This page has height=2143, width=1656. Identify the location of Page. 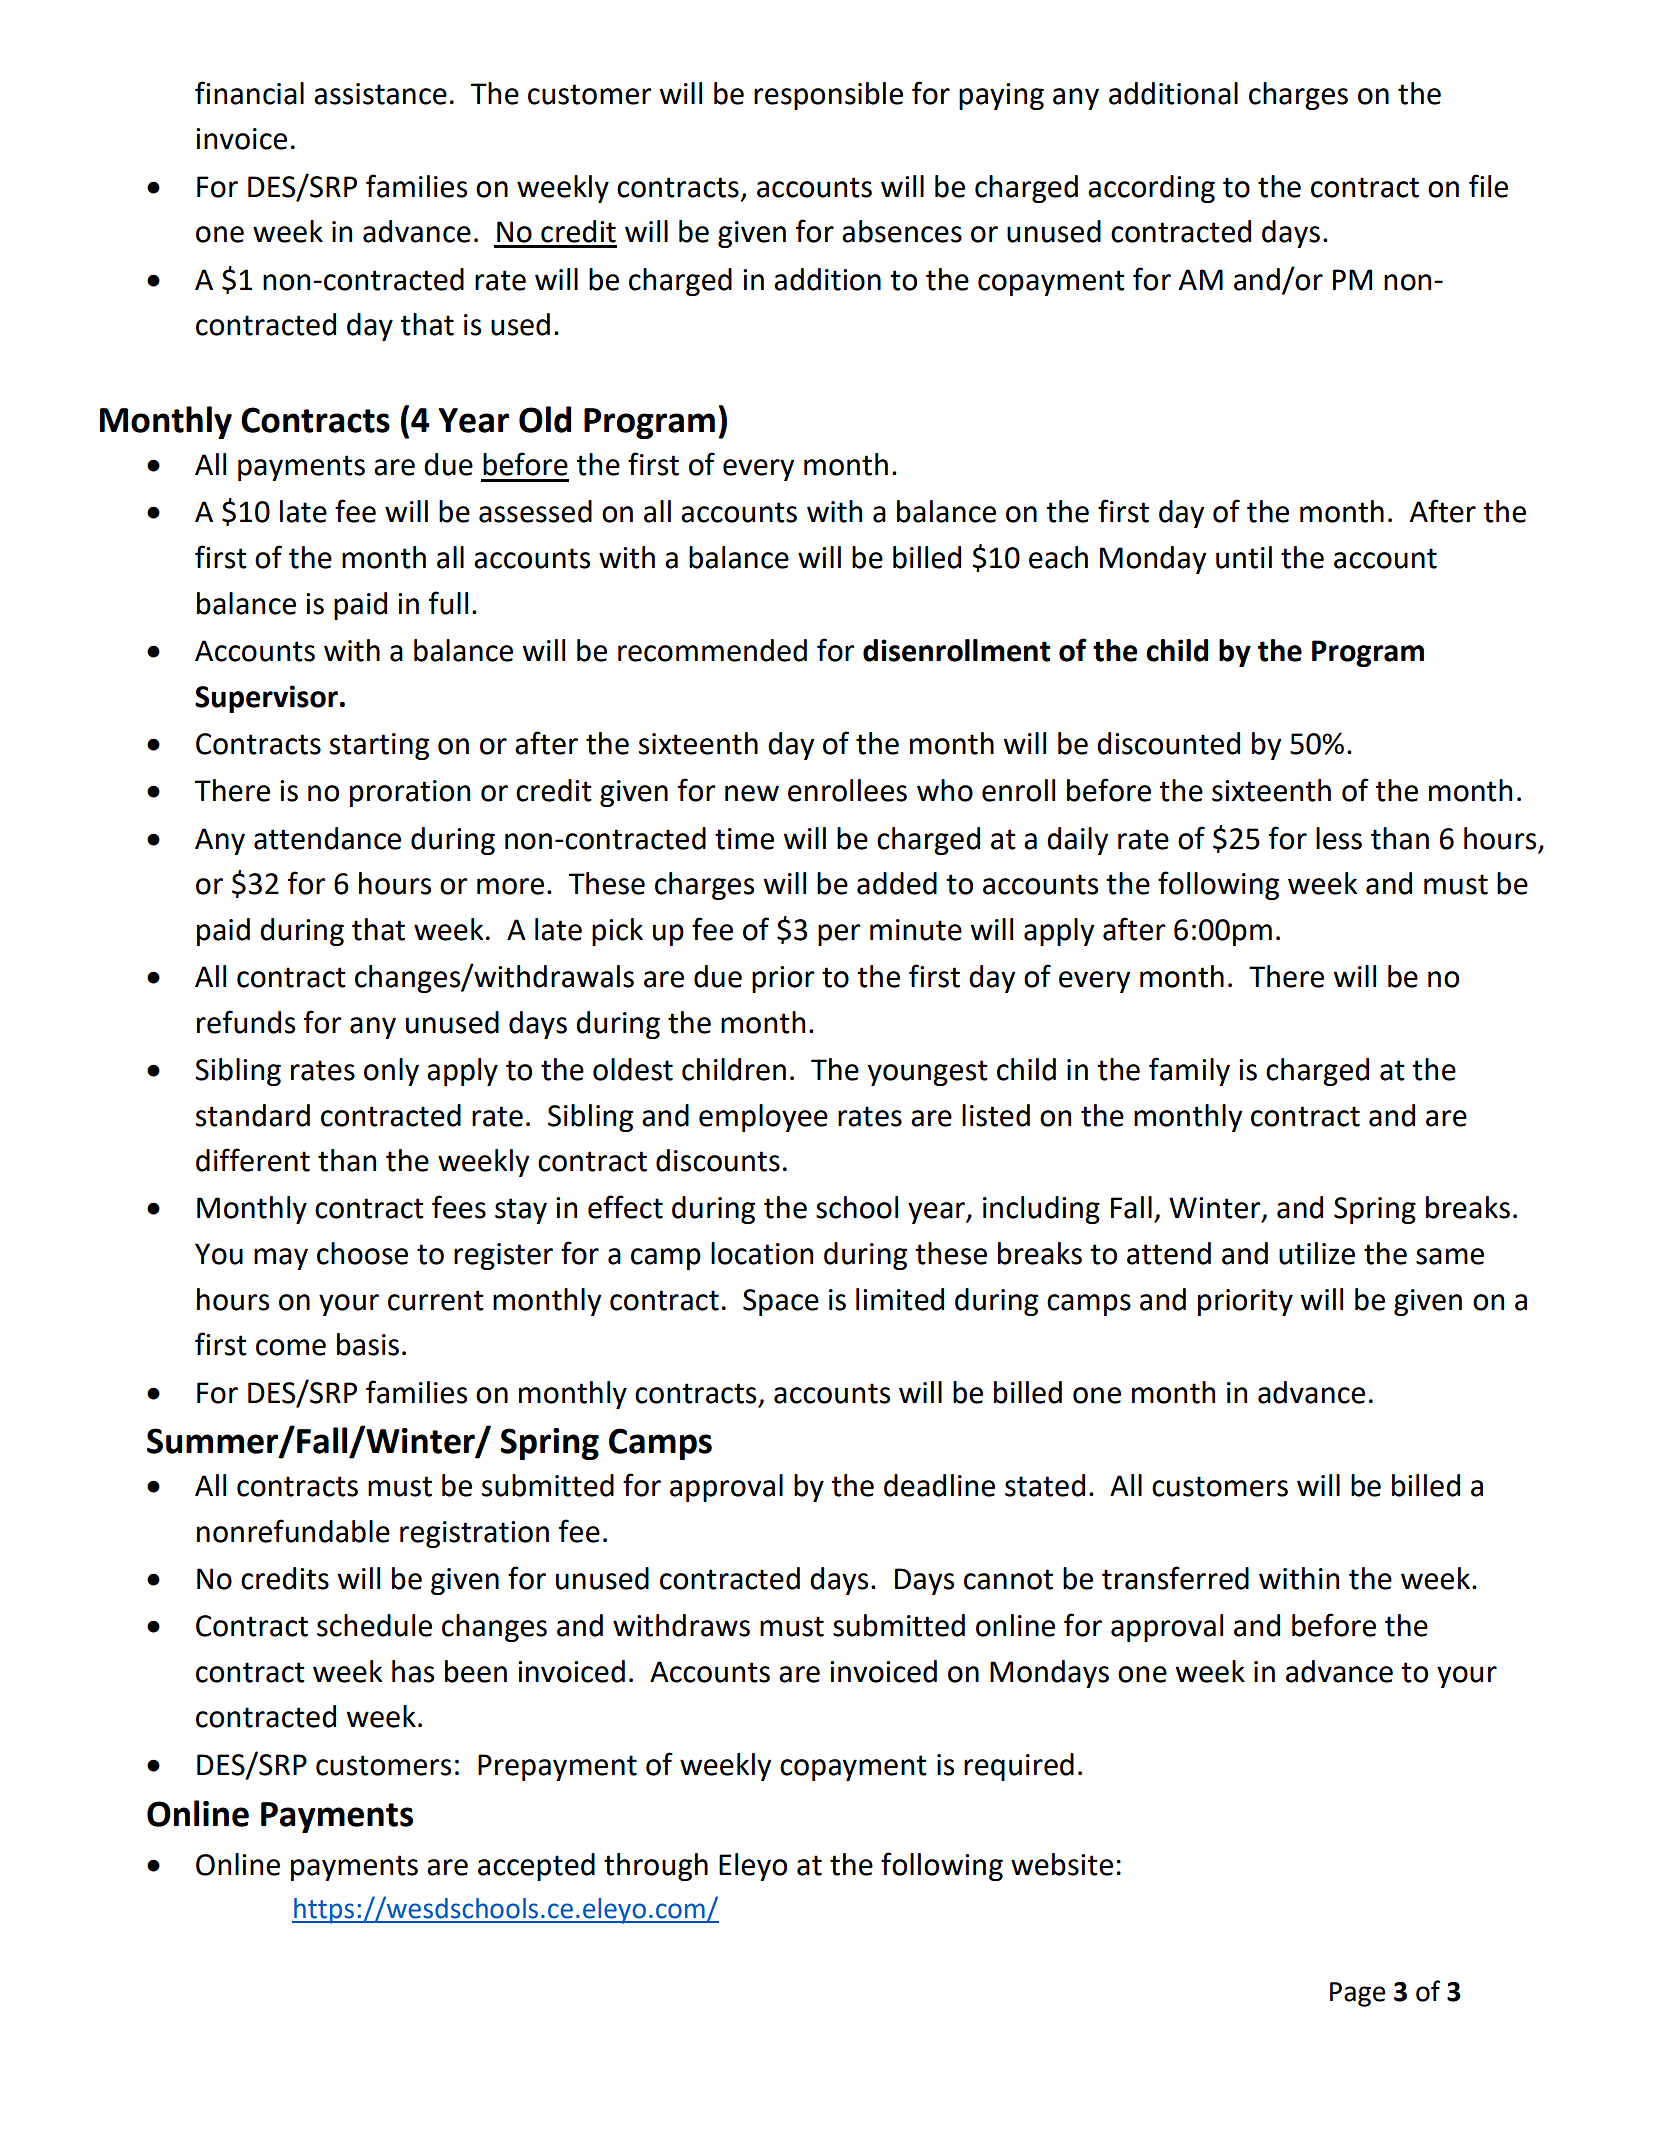
(1358, 1994).
